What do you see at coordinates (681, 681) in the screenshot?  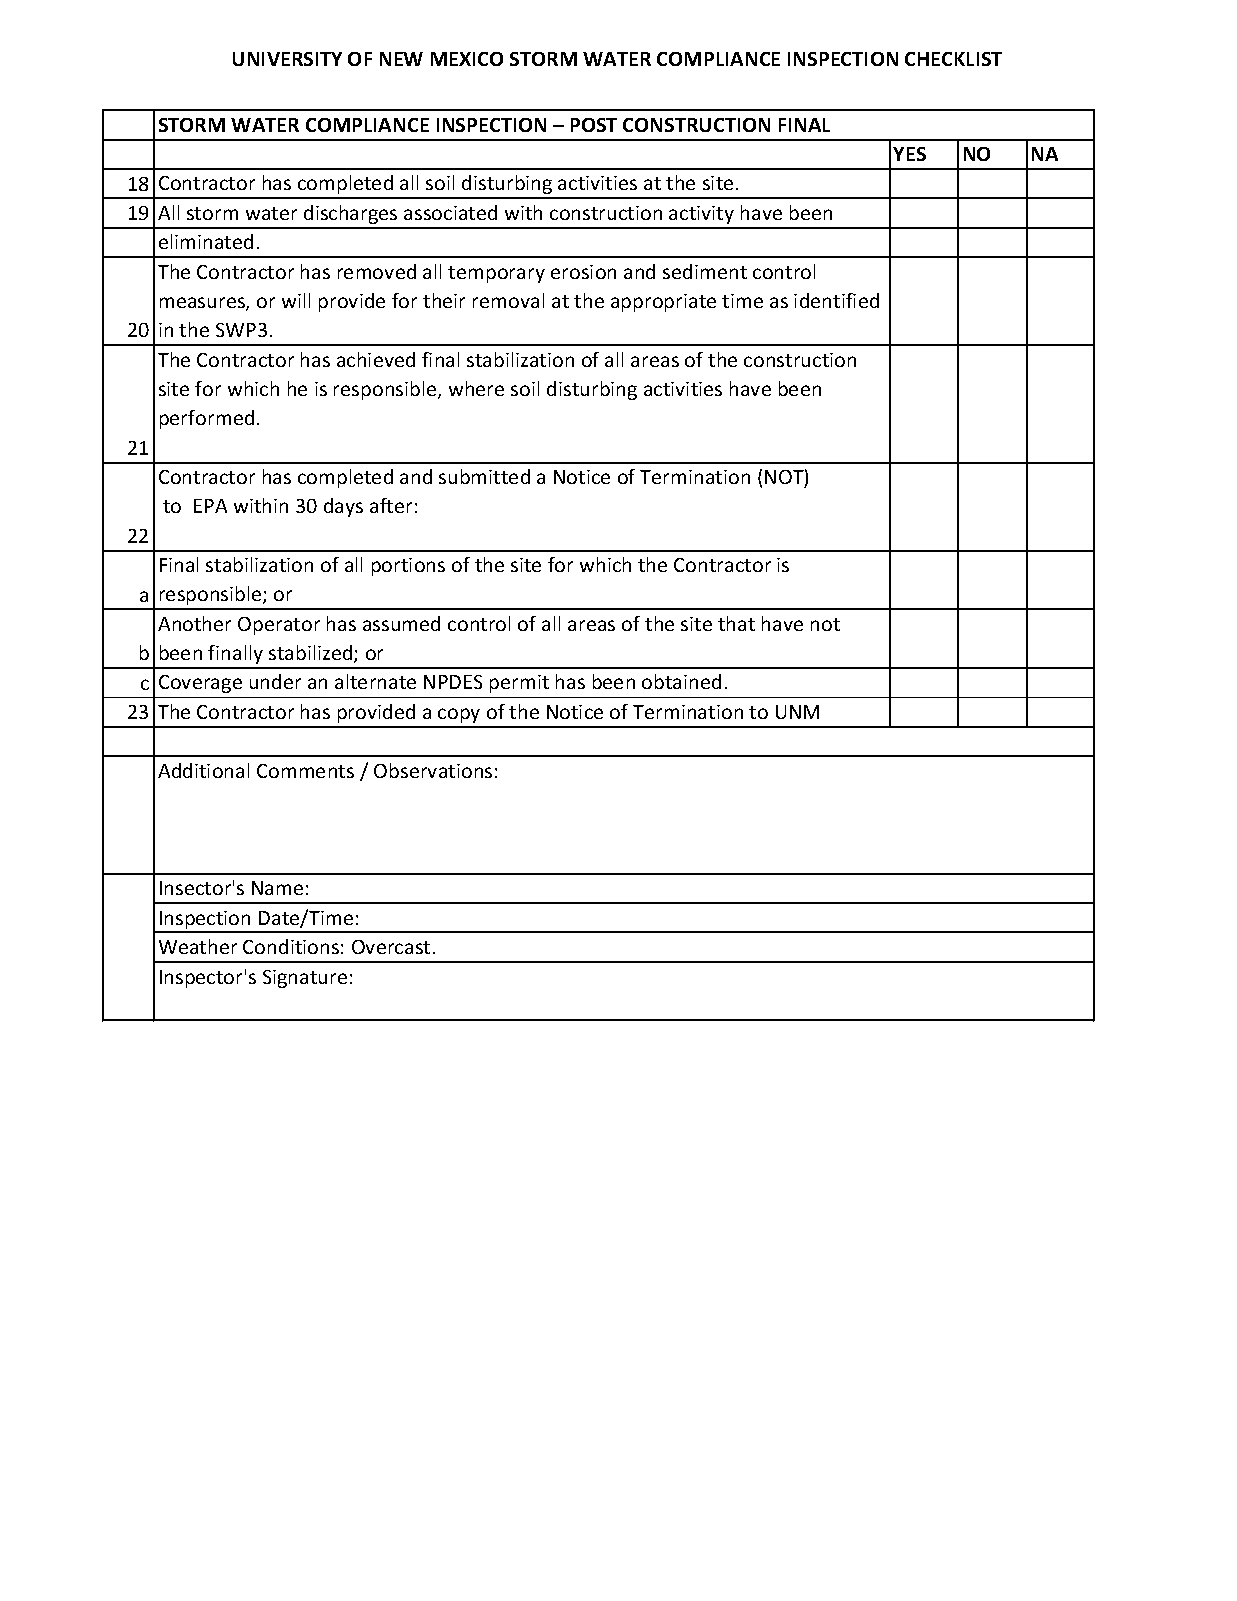 I see `obtained` at bounding box center [681, 681].
